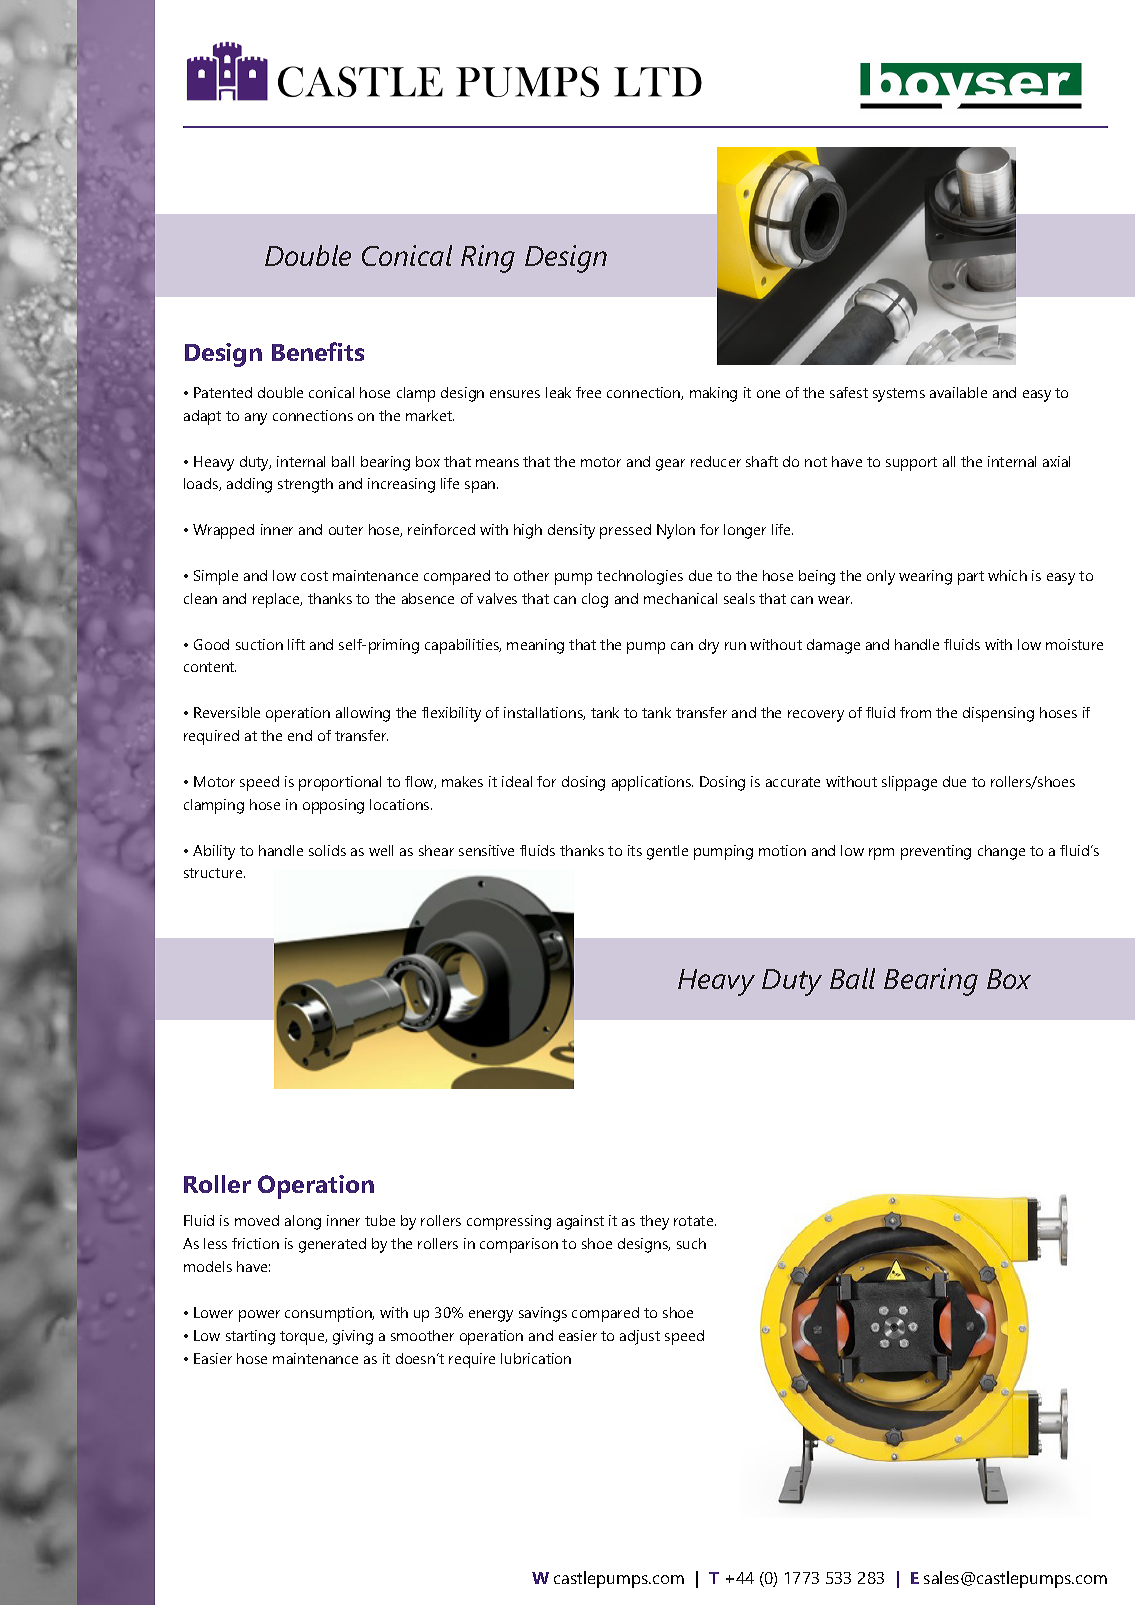 The height and width of the image is (1605, 1135). I want to click on free, so click(588, 392).
